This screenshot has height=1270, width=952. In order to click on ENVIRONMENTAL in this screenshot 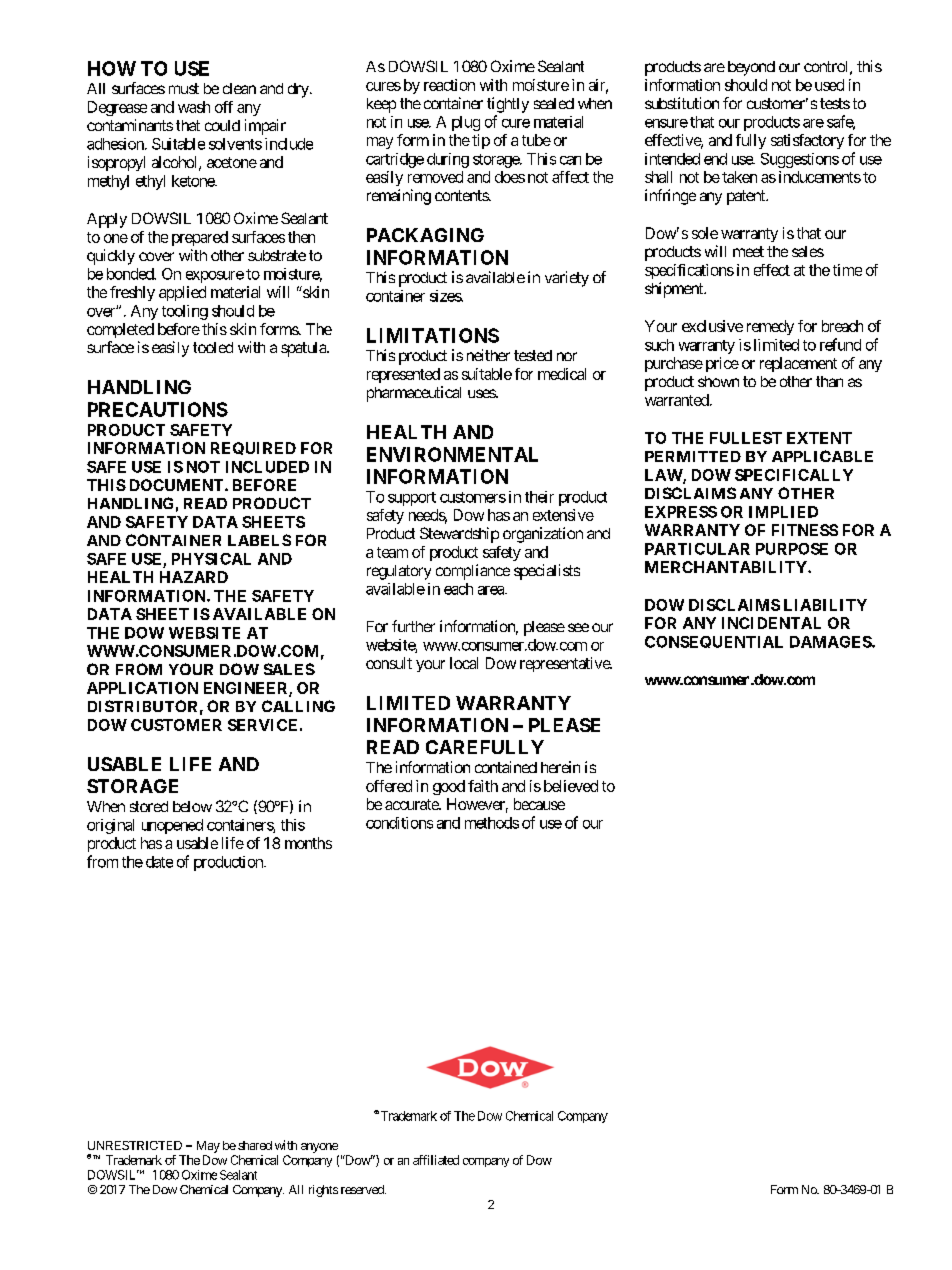, I will do `click(452, 454)`.
